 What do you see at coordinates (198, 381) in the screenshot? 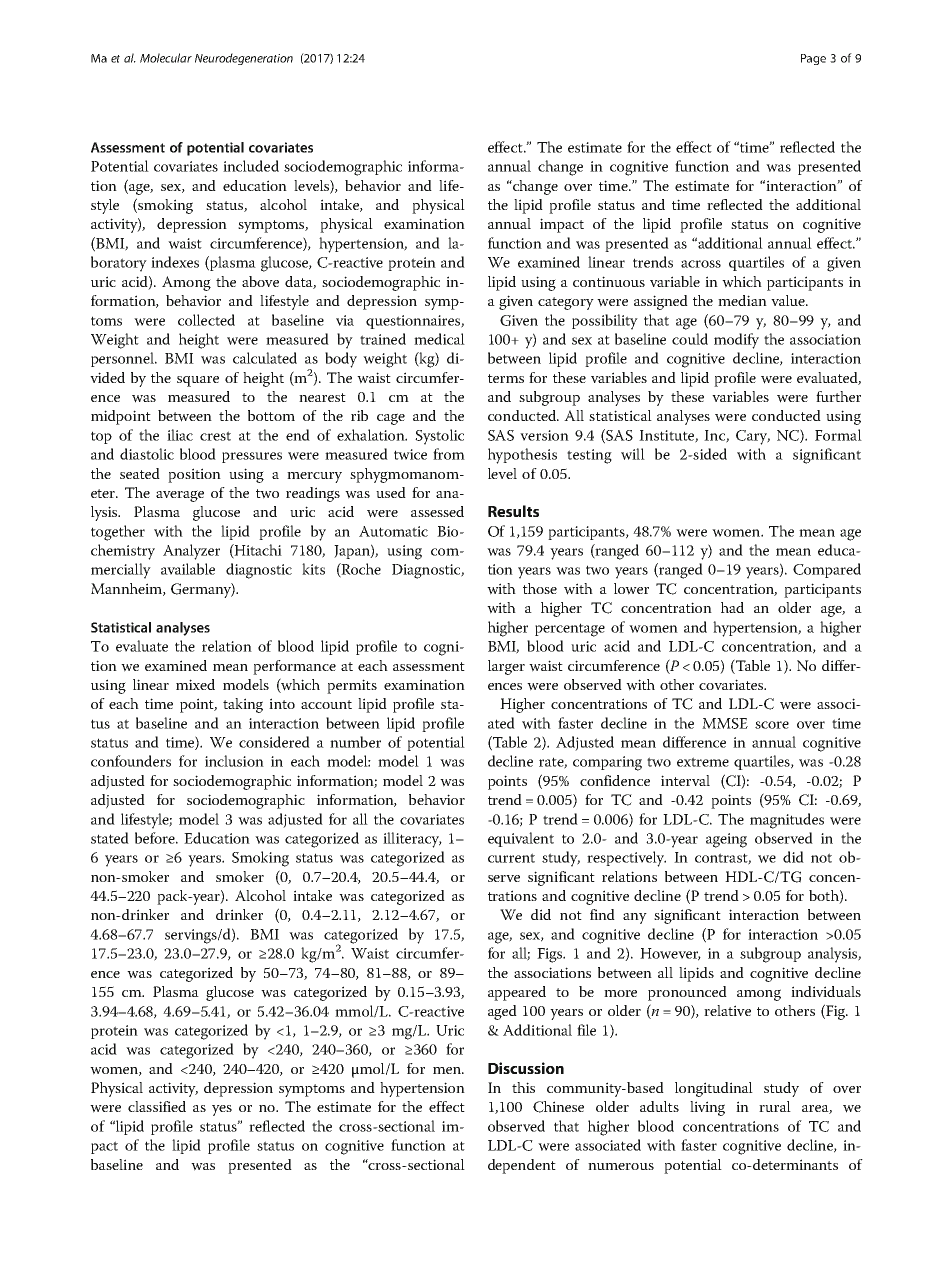
I see `square` at bounding box center [198, 381].
